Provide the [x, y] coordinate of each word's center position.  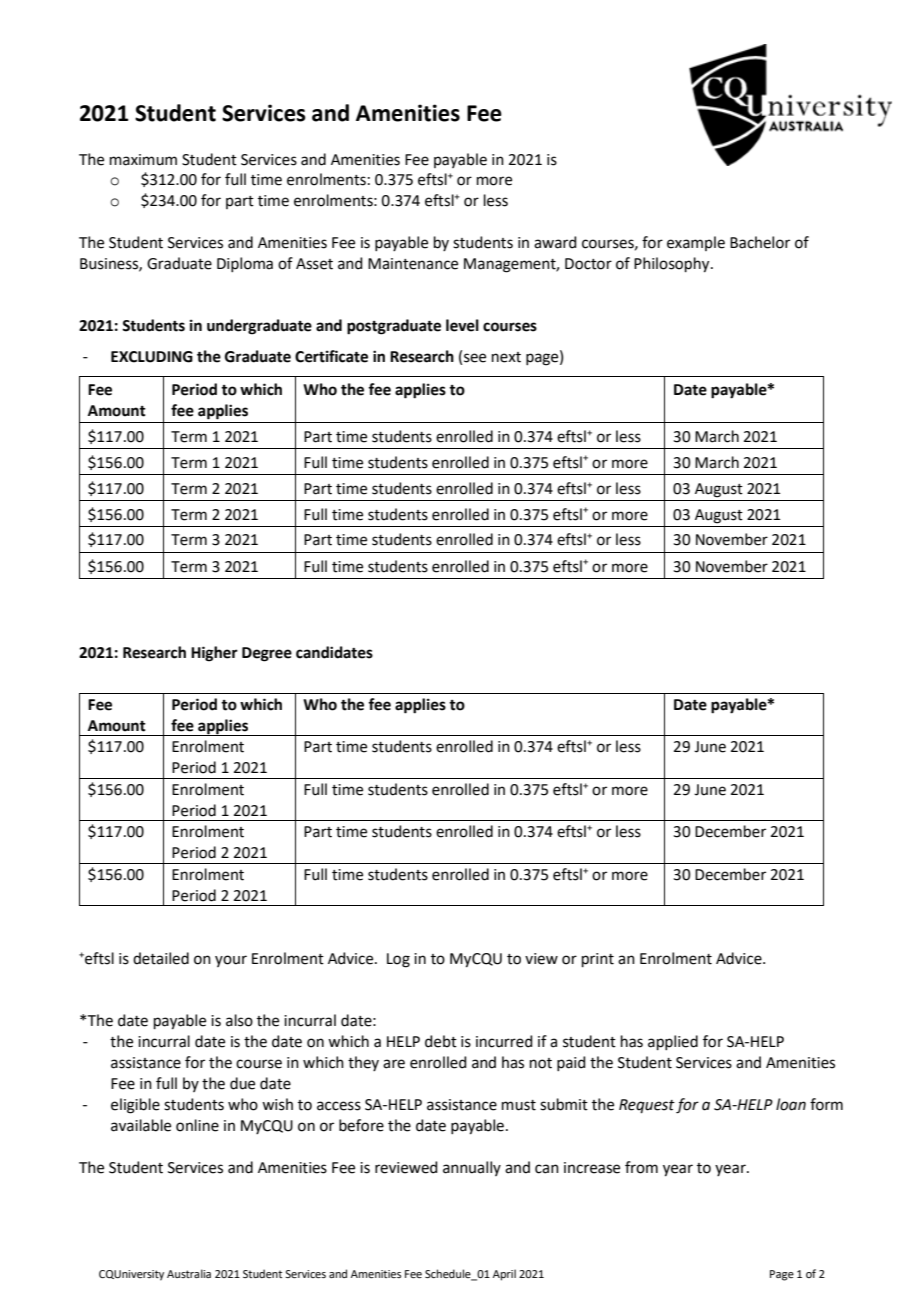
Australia [189, 1273]
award [555, 242]
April [504, 1275]
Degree [267, 654]
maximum [143, 160]
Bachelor [760, 242]
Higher [214, 654]
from [641, 1167]
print [598, 960]
